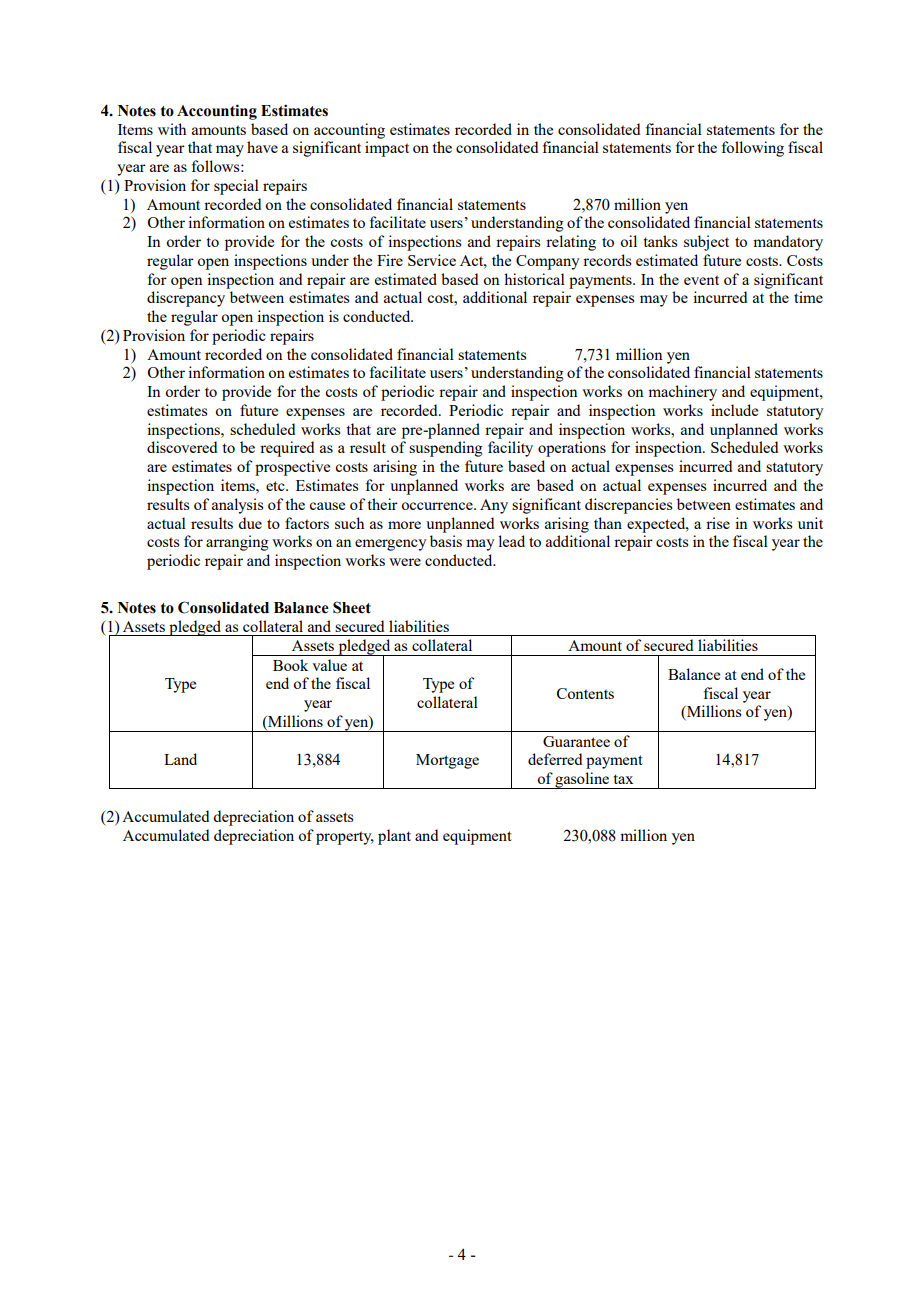 Image resolution: width=924 pixels, height=1308 pixels. What do you see at coordinates (534, 279) in the image?
I see `historical` at bounding box center [534, 279].
